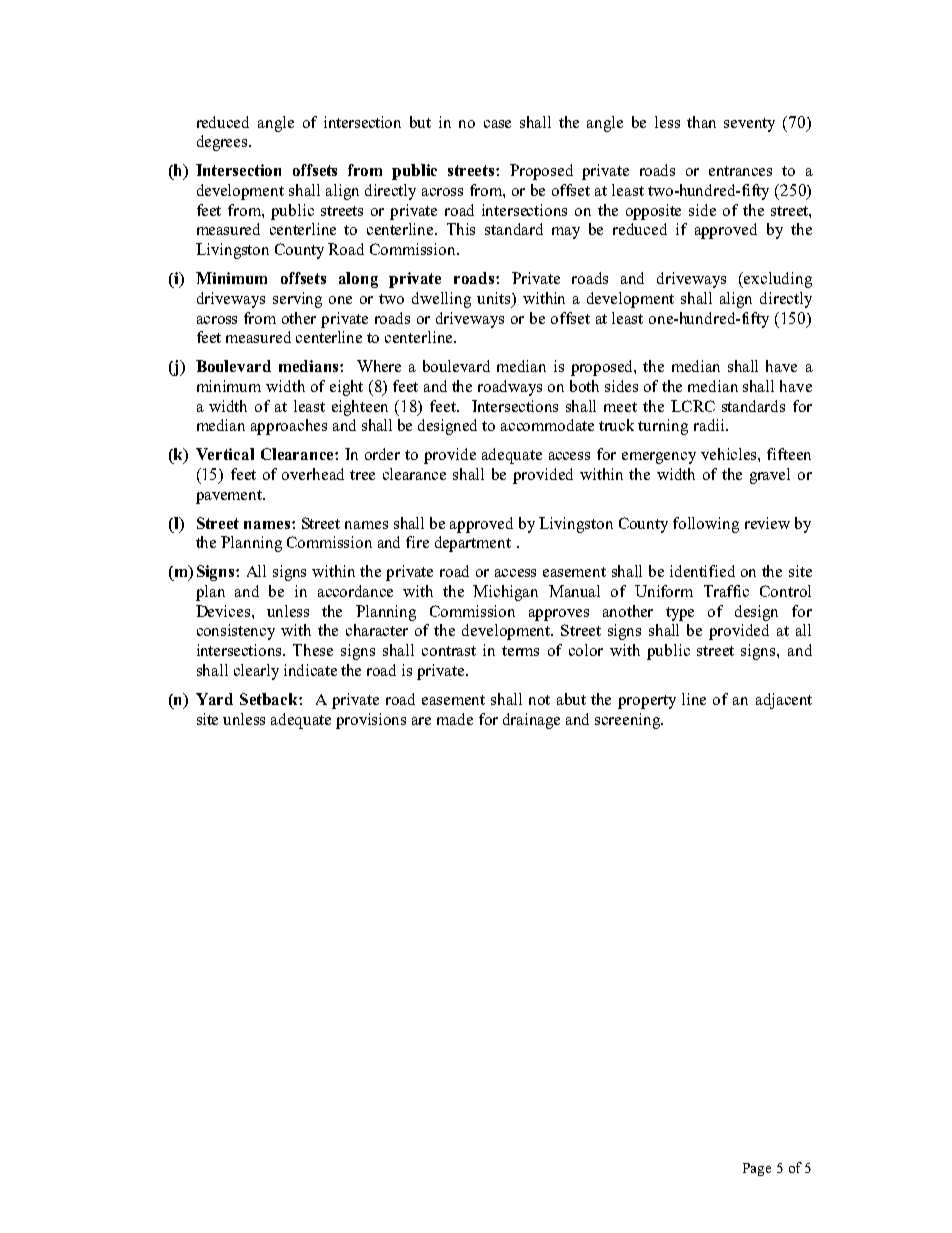 Image resolution: width=952 pixels, height=1233 pixels. What do you see at coordinates (710, 425) in the image?
I see `radii` at bounding box center [710, 425].
